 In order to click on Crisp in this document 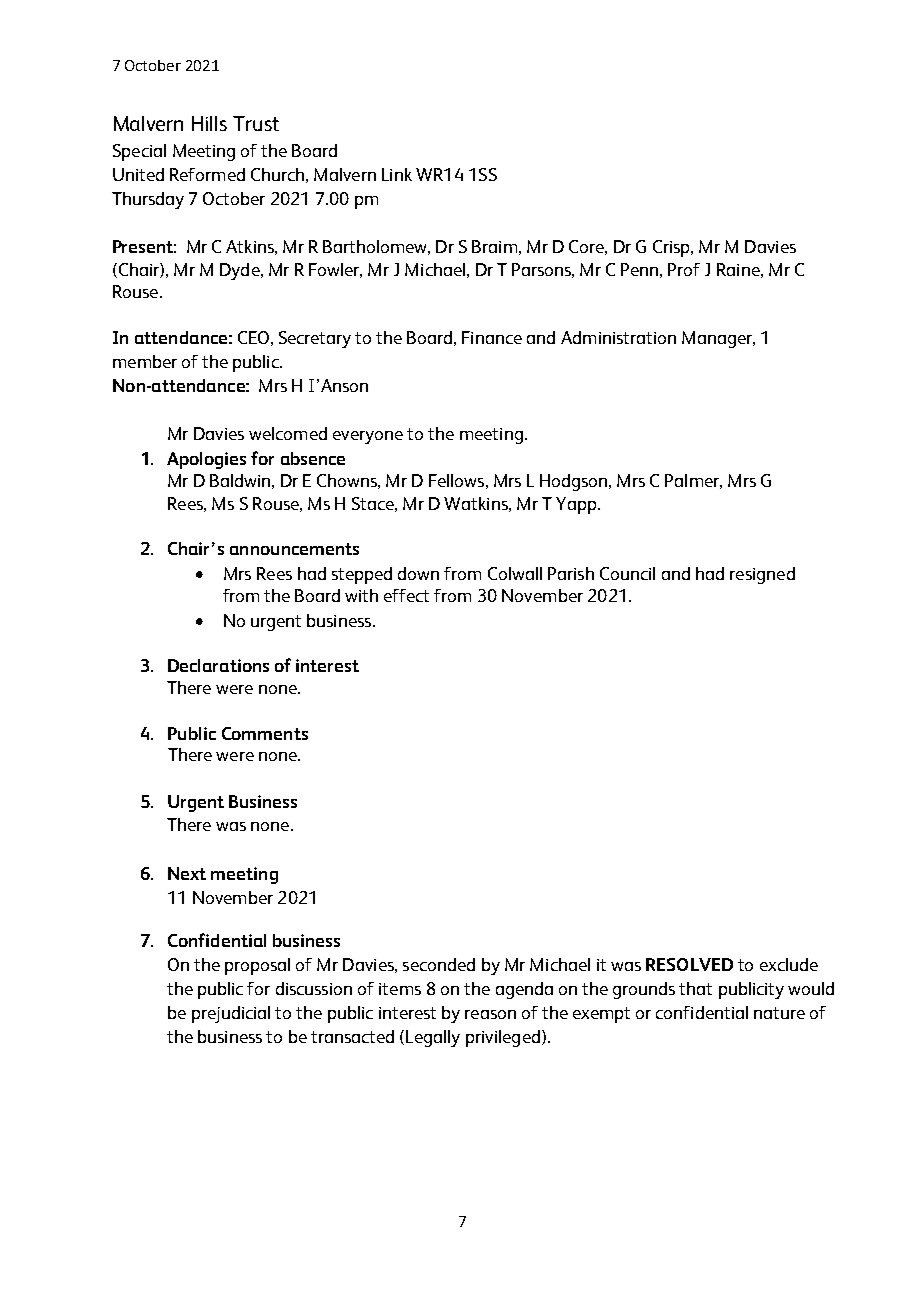, I will do `click(672, 248)`.
